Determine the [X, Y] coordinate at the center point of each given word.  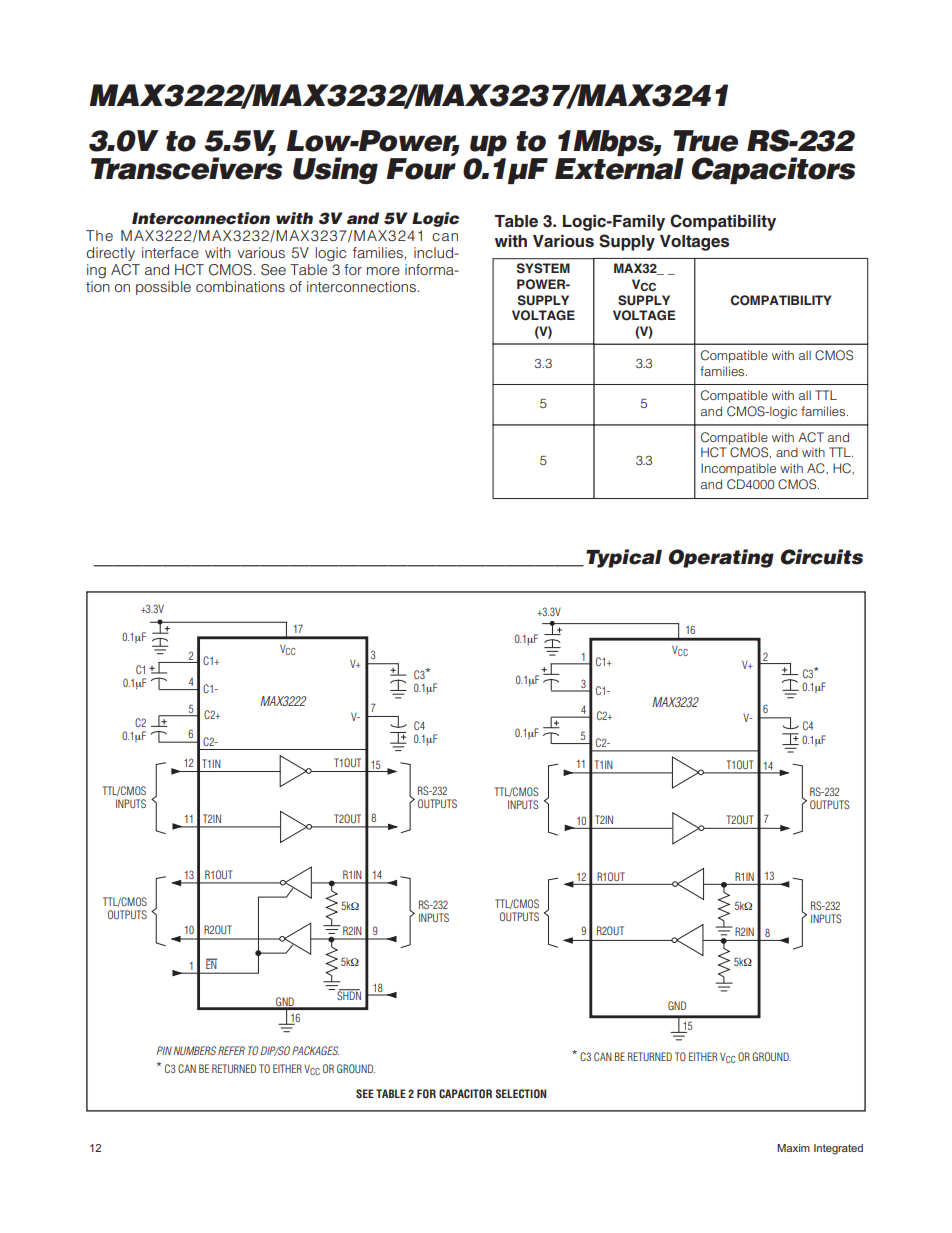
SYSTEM [543, 268]
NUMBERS [194, 1050]
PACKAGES [315, 1050]
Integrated [838, 1149]
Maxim [793, 1148]
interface [170, 252]
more [383, 271]
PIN [164, 1050]
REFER [231, 1050]
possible [163, 288]
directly [110, 254]
